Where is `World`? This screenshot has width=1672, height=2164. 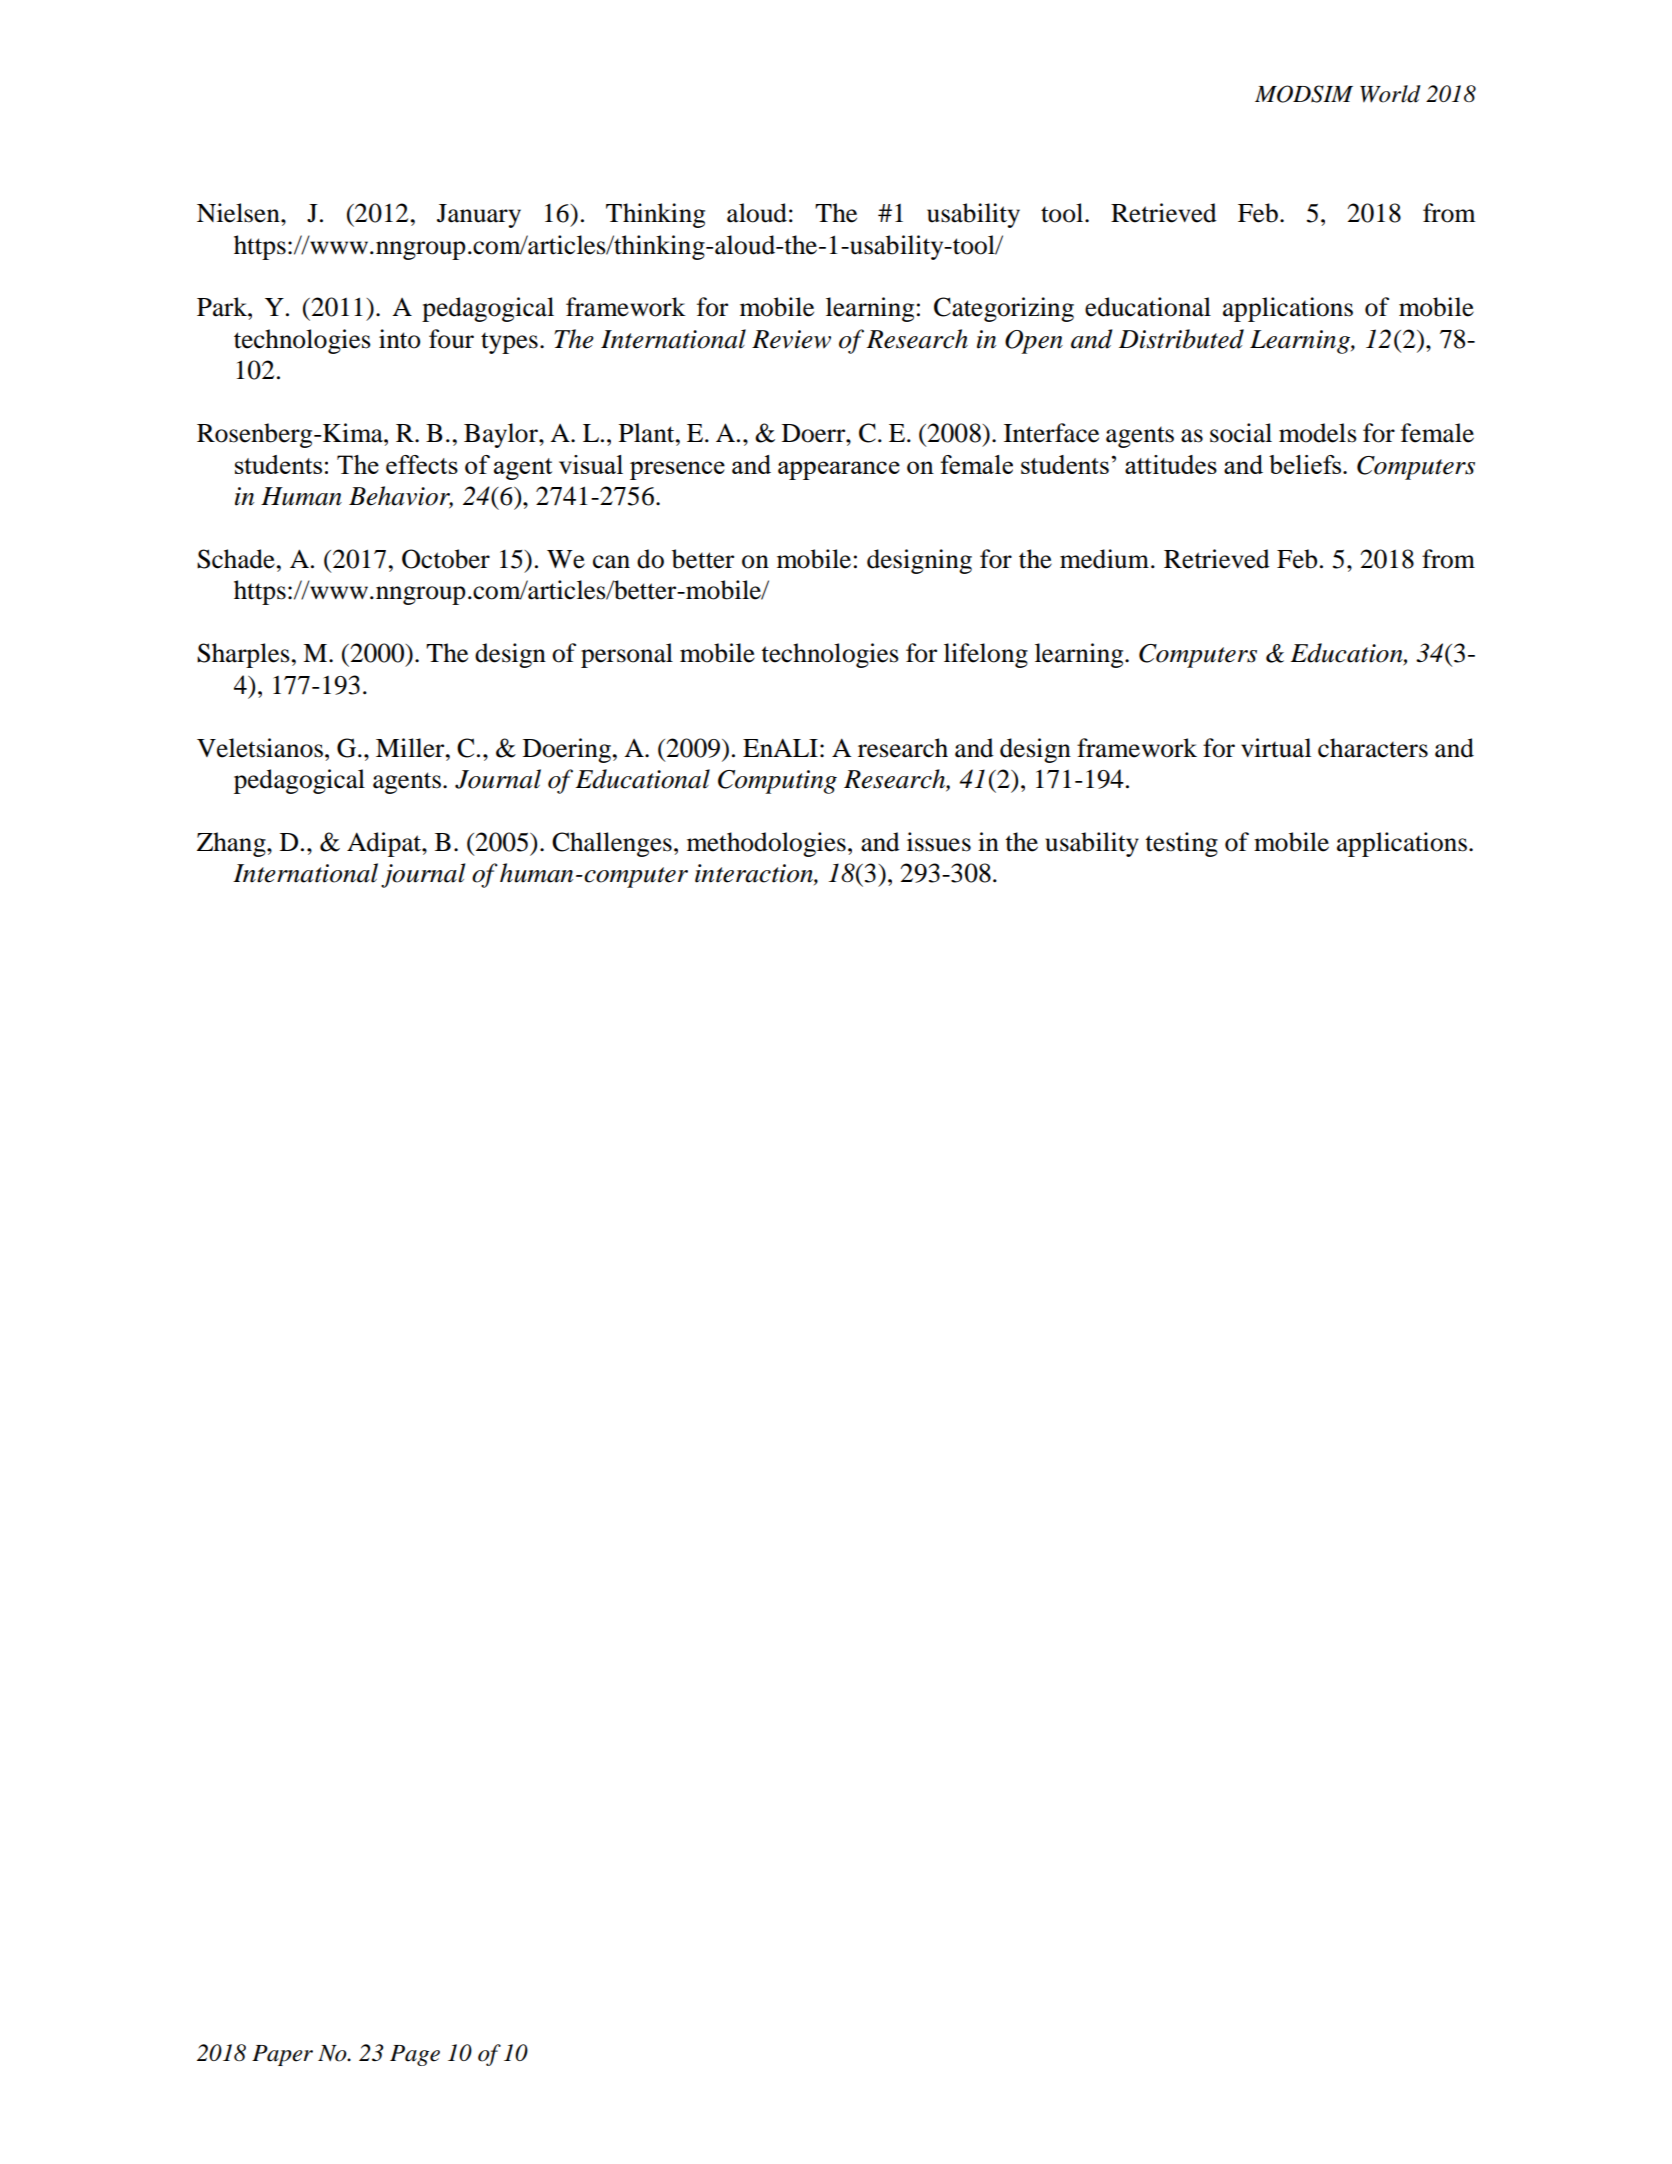
World is located at coordinates (1390, 94).
